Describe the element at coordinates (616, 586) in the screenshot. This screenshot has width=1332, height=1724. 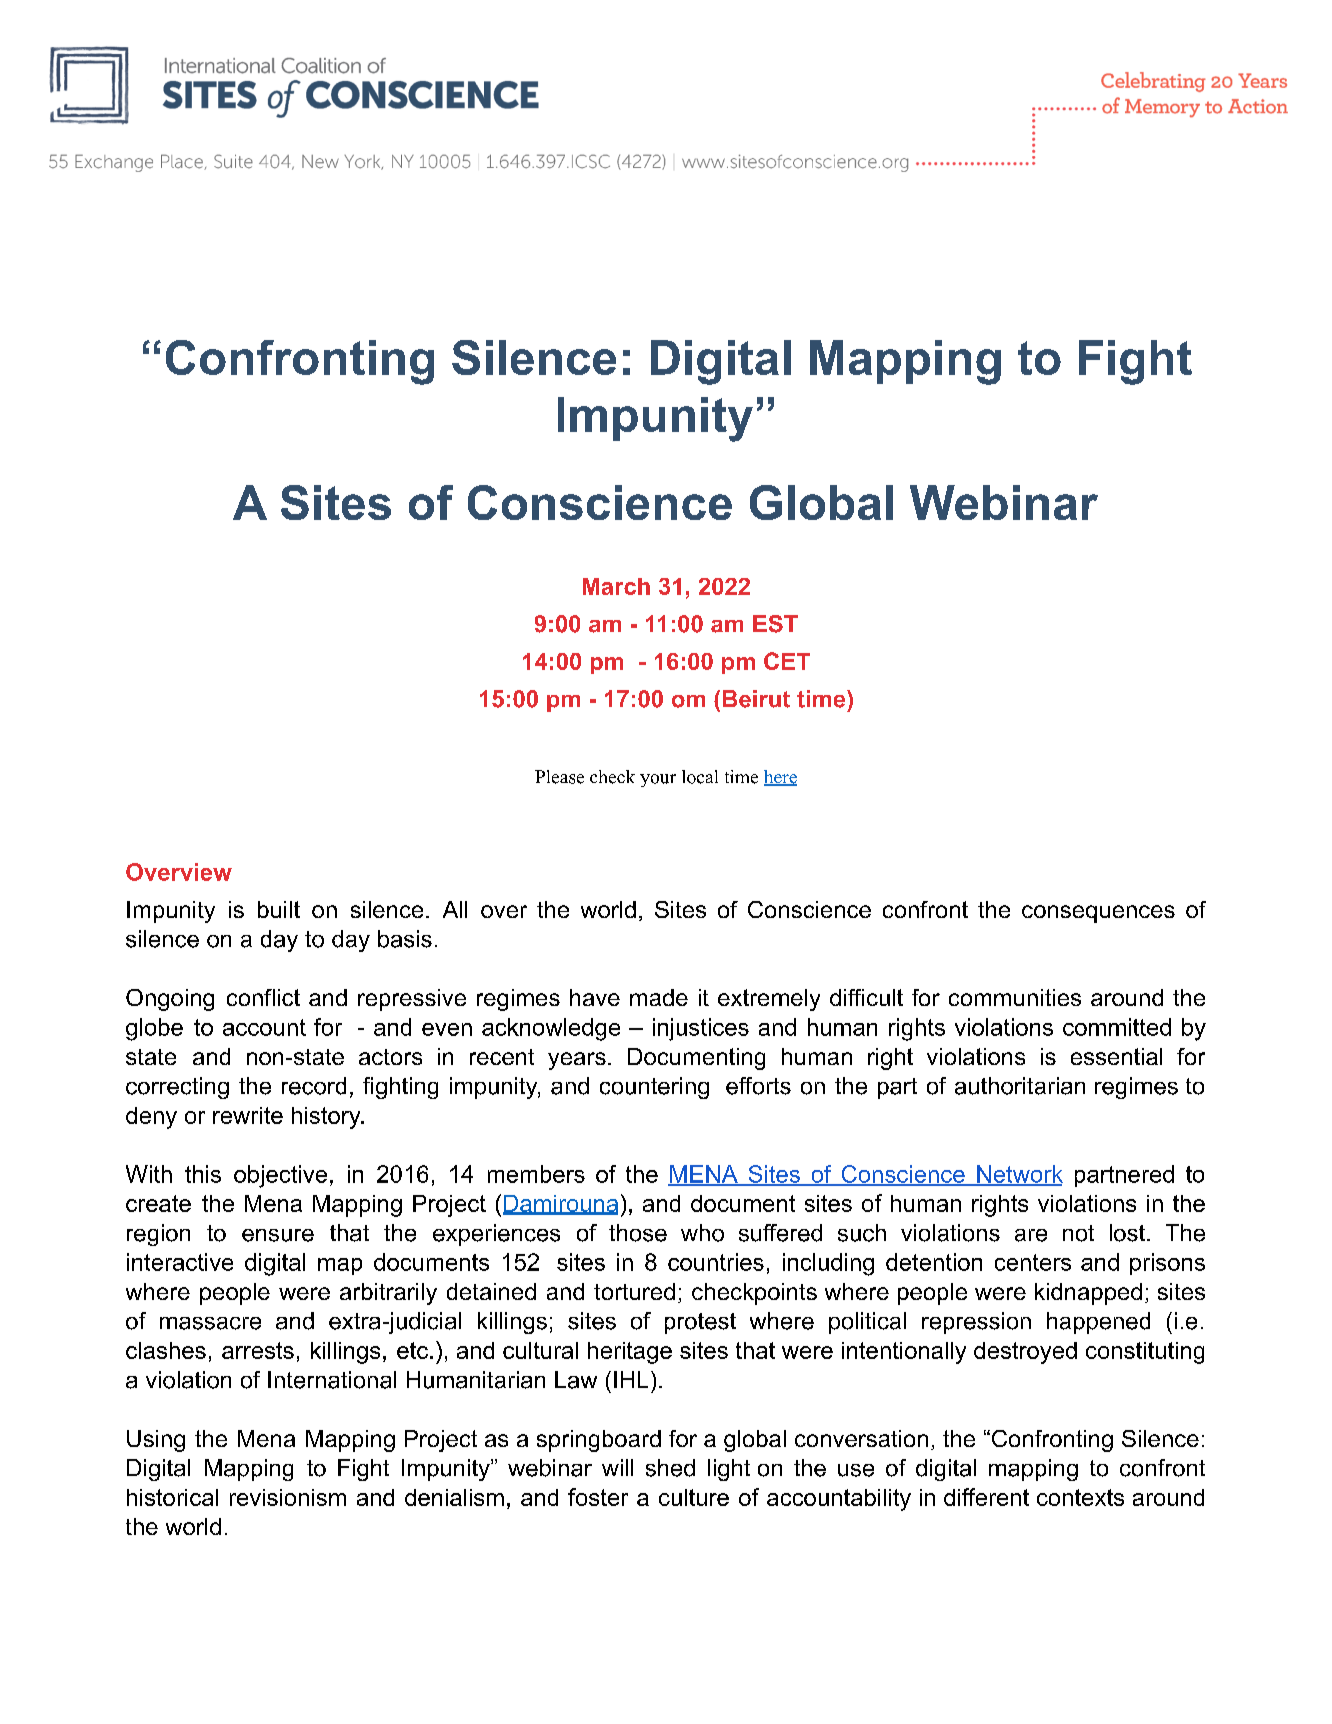
I see `March` at that location.
